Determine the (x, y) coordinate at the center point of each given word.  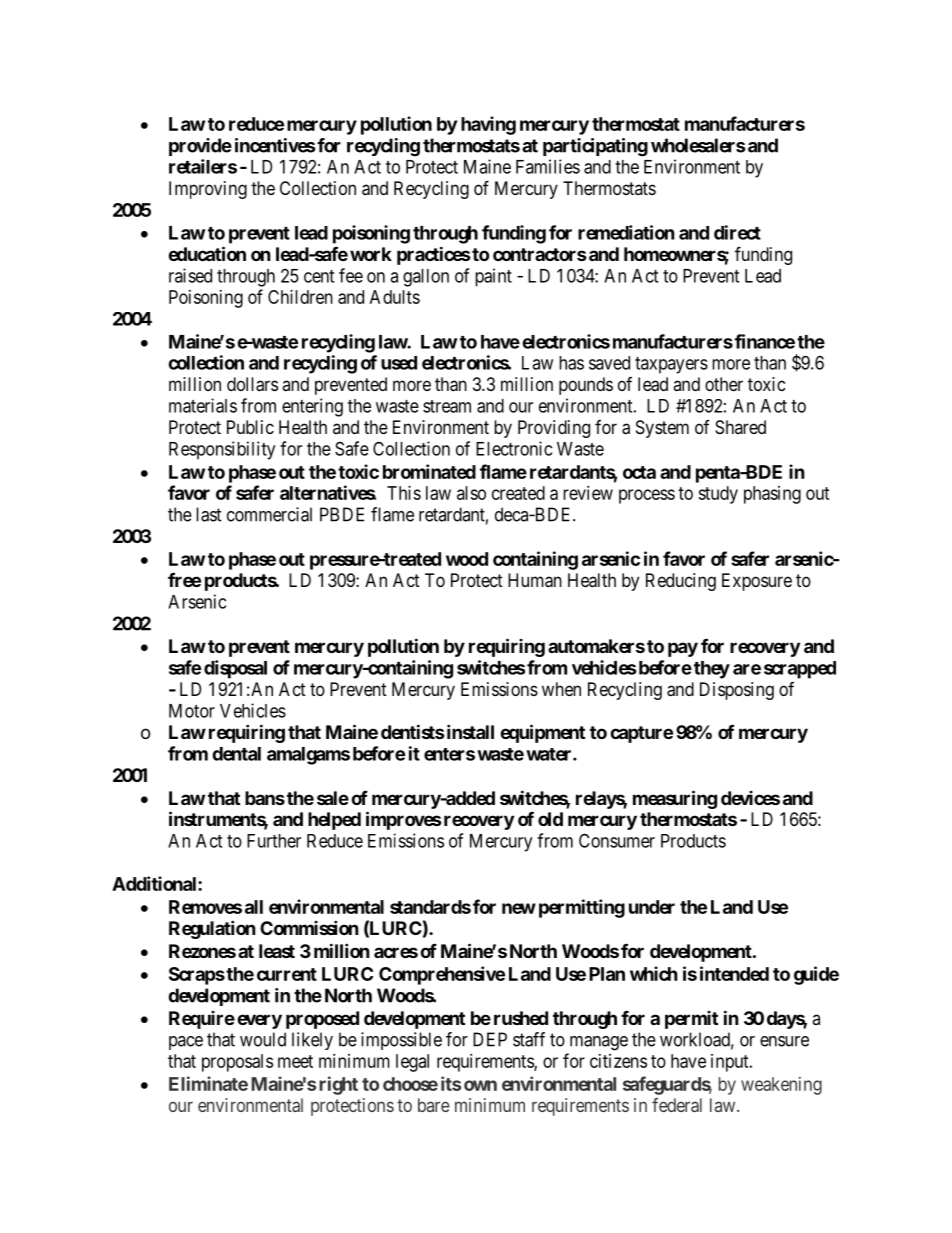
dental (236, 754)
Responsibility (222, 450)
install (469, 731)
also (471, 493)
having (488, 125)
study (718, 495)
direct (737, 232)
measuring (675, 799)
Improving (208, 190)
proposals (237, 1063)
